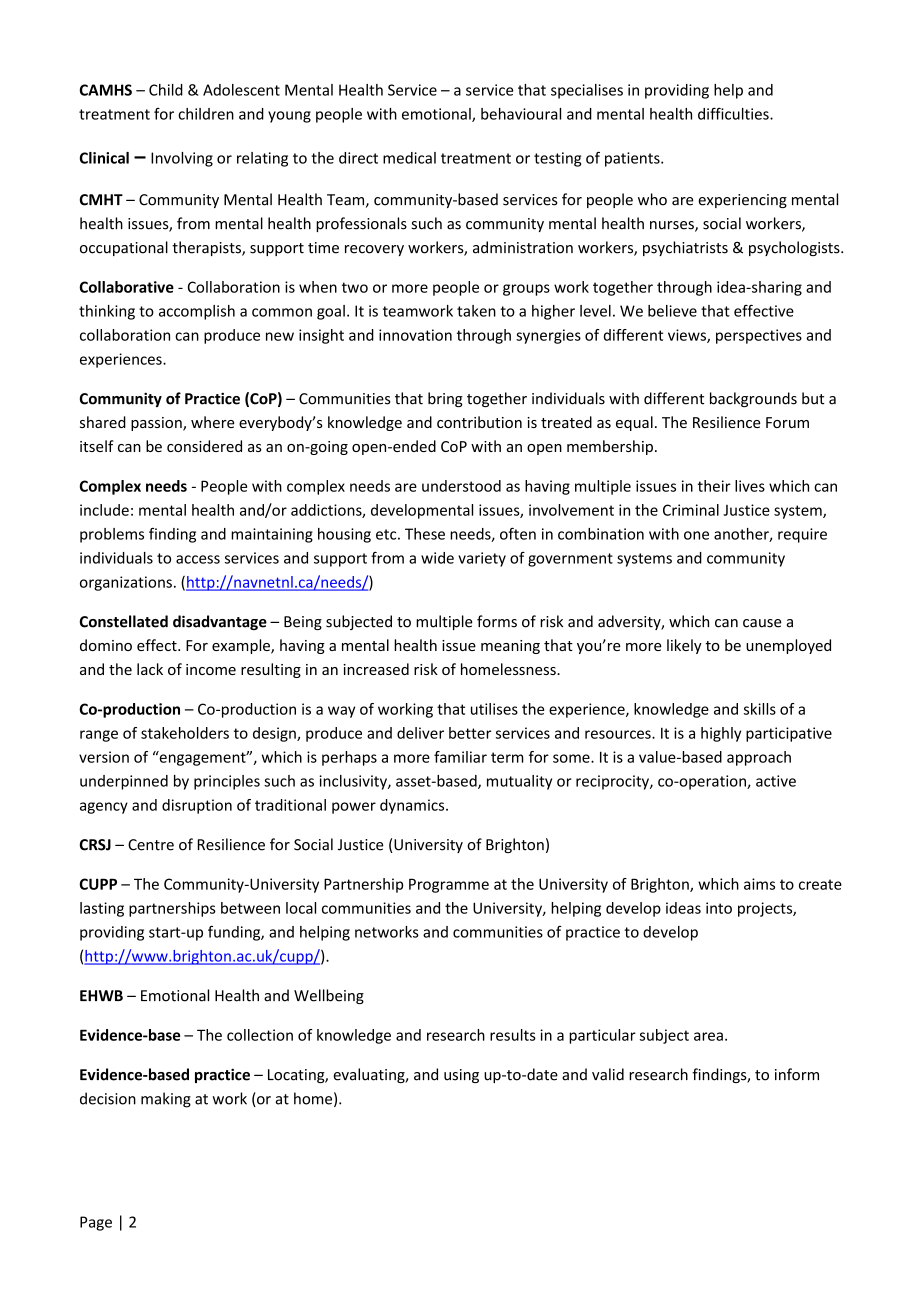 This page has width=924, height=1308. Describe the element at coordinates (521, 114) in the page. I see `behavioural` at that location.
